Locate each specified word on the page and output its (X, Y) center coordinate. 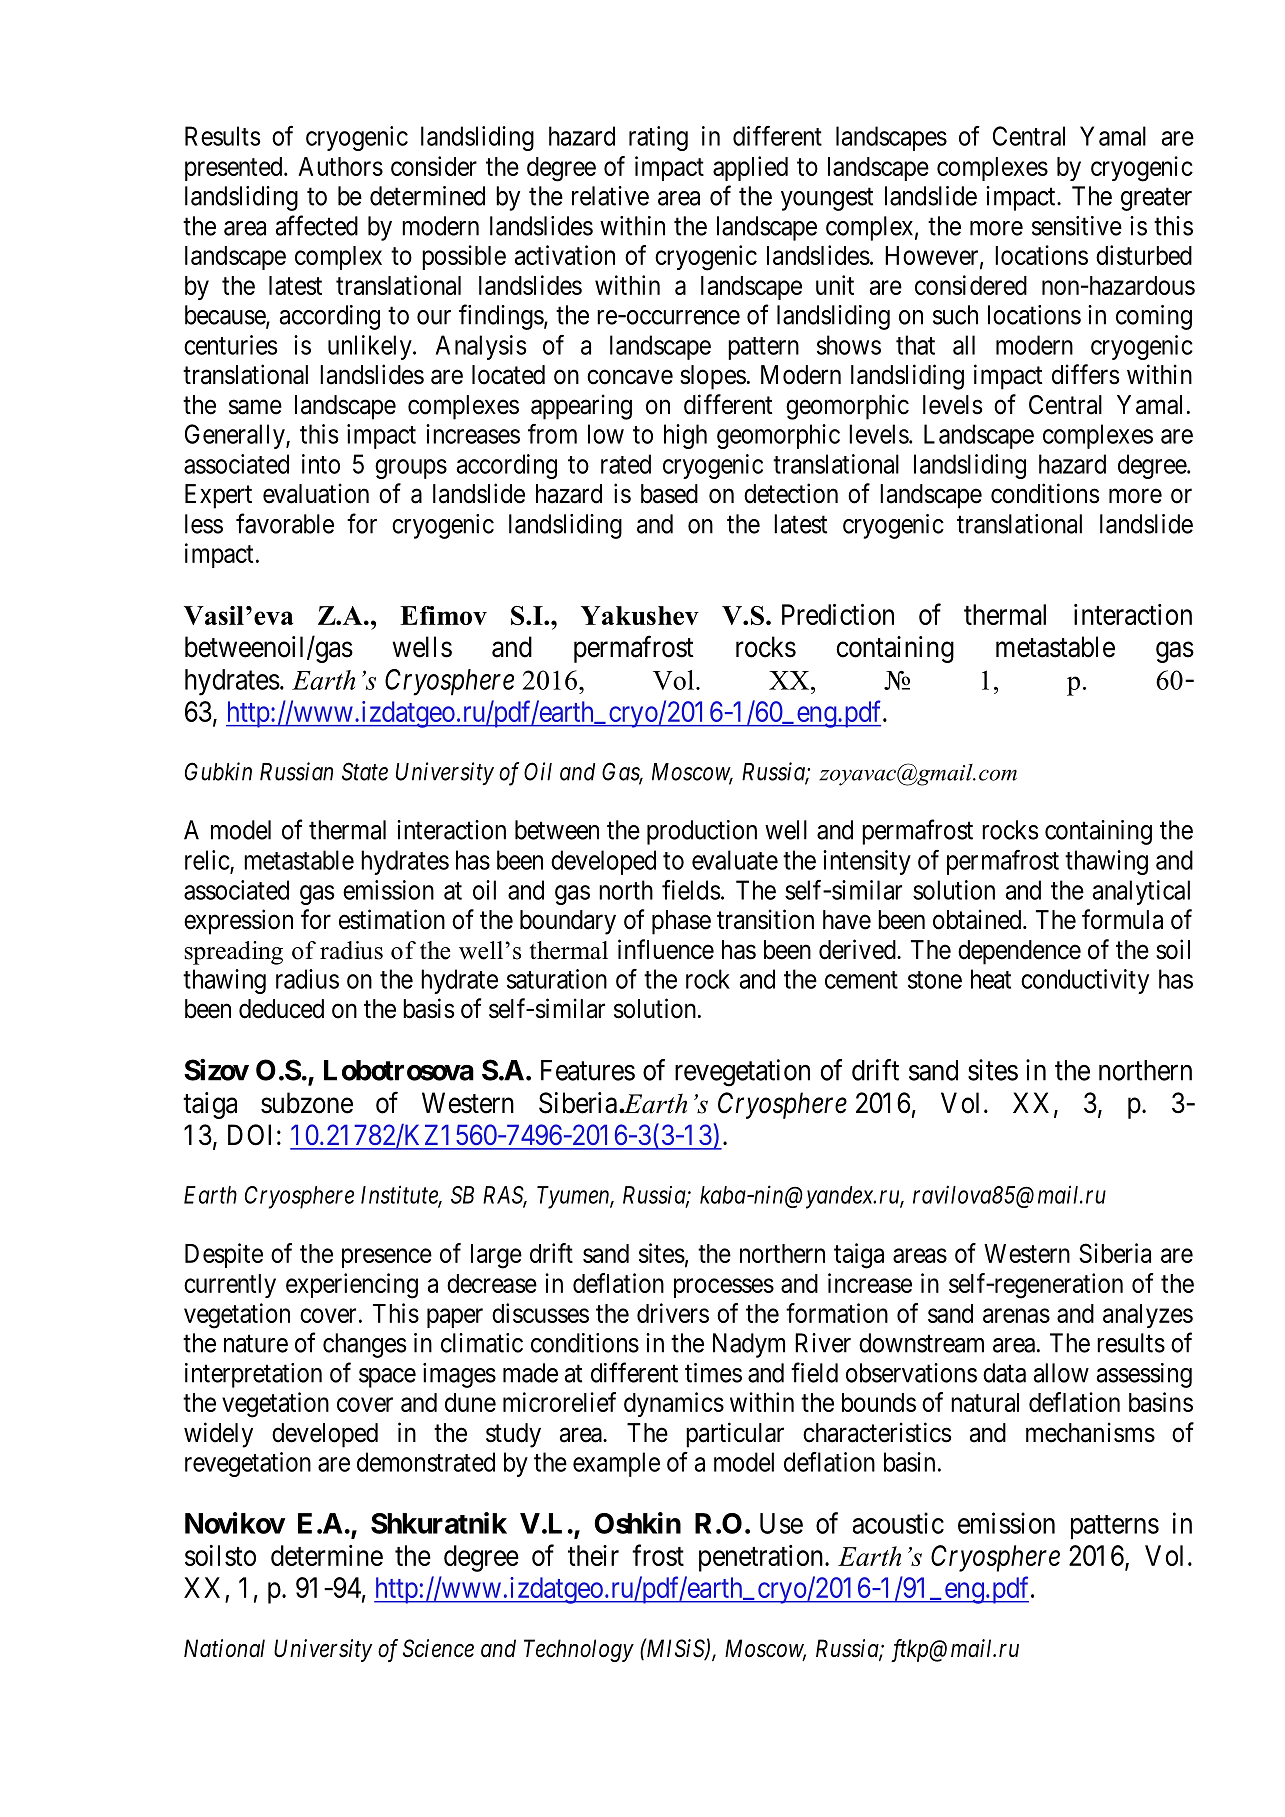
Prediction (838, 614)
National (224, 1648)
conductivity (1085, 981)
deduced (281, 1009)
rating (658, 138)
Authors (340, 166)
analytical (1141, 892)
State (365, 771)
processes (724, 1288)
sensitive (1077, 226)
